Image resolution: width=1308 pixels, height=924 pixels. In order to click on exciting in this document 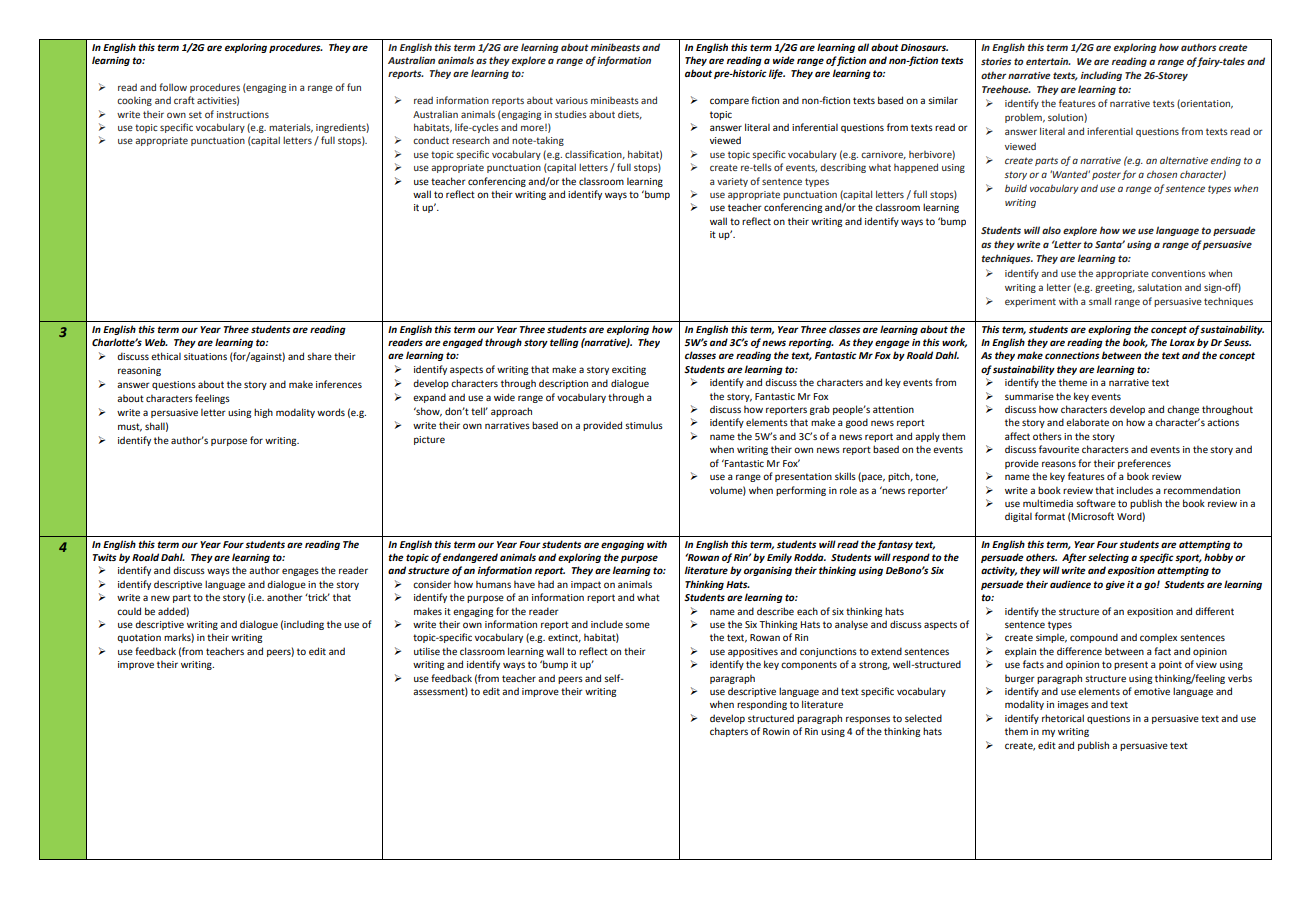, I will do `click(629, 370)`.
